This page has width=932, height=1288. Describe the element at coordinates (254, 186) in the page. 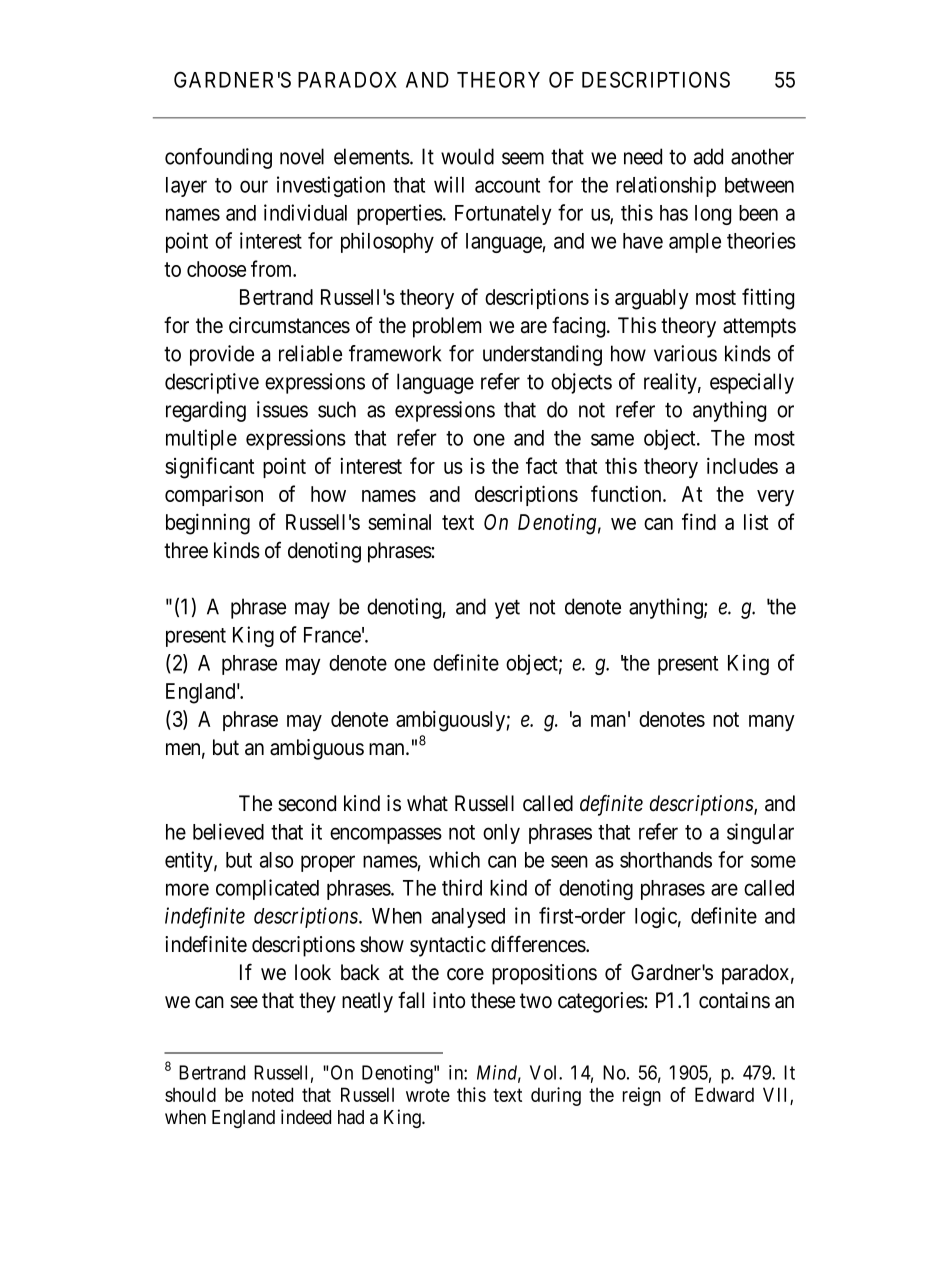

I see `our` at that location.
